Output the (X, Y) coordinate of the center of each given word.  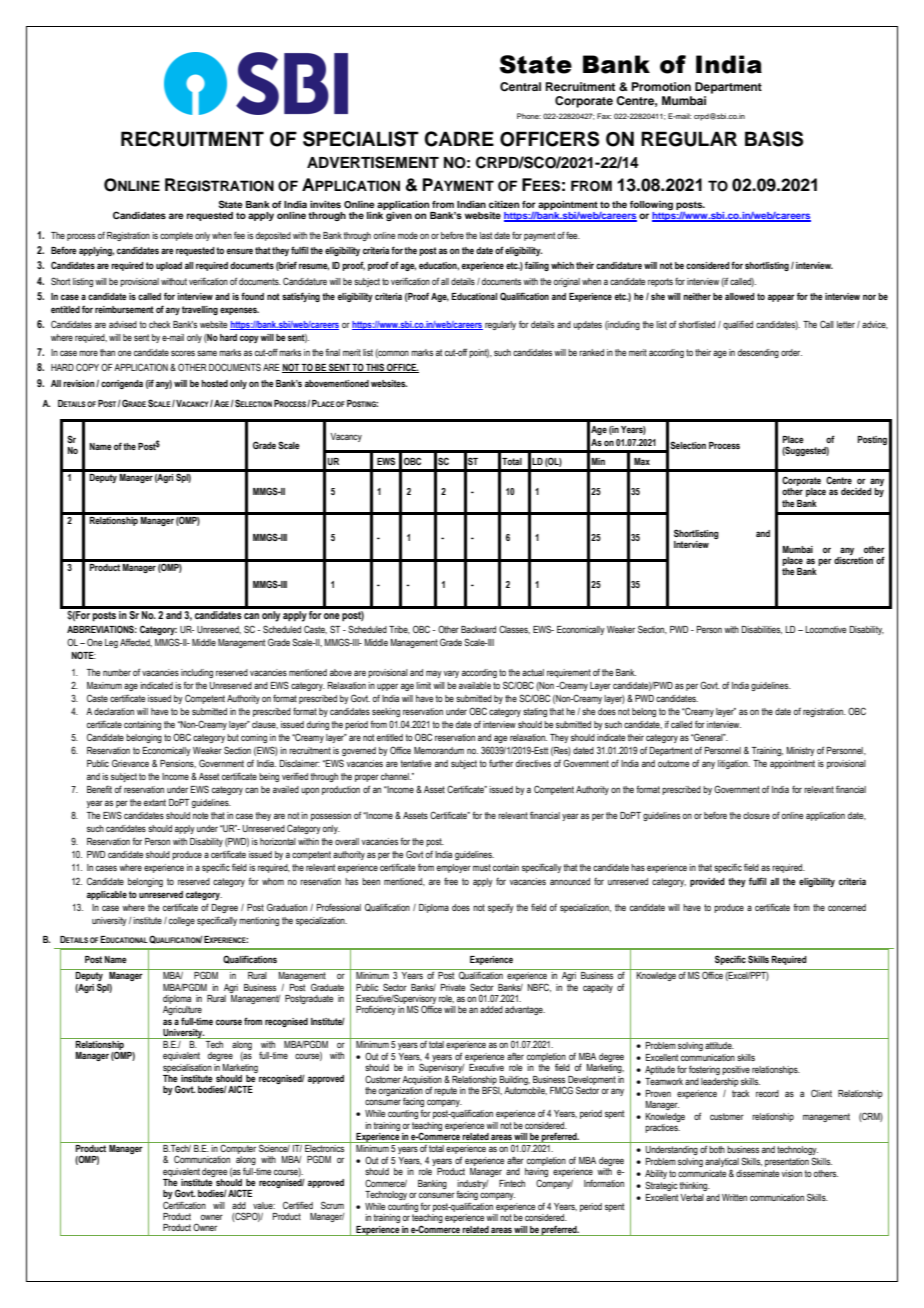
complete (176, 236)
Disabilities (762, 630)
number (117, 672)
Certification (184, 1205)
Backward (478, 629)
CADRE (459, 139)
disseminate (757, 1173)
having (536, 1174)
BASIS (774, 139)
